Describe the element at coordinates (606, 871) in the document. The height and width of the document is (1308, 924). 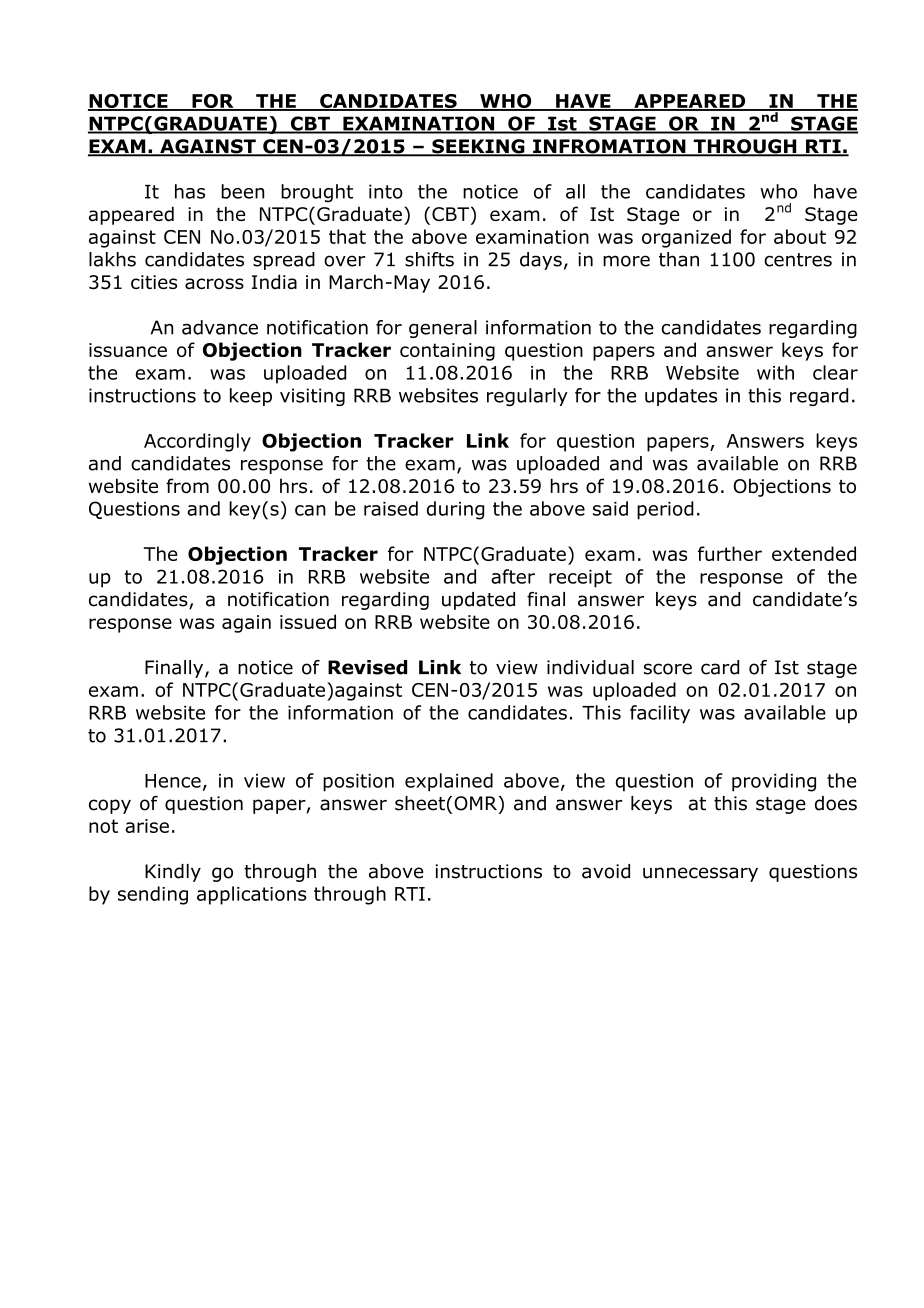
I see `avoid` at that location.
